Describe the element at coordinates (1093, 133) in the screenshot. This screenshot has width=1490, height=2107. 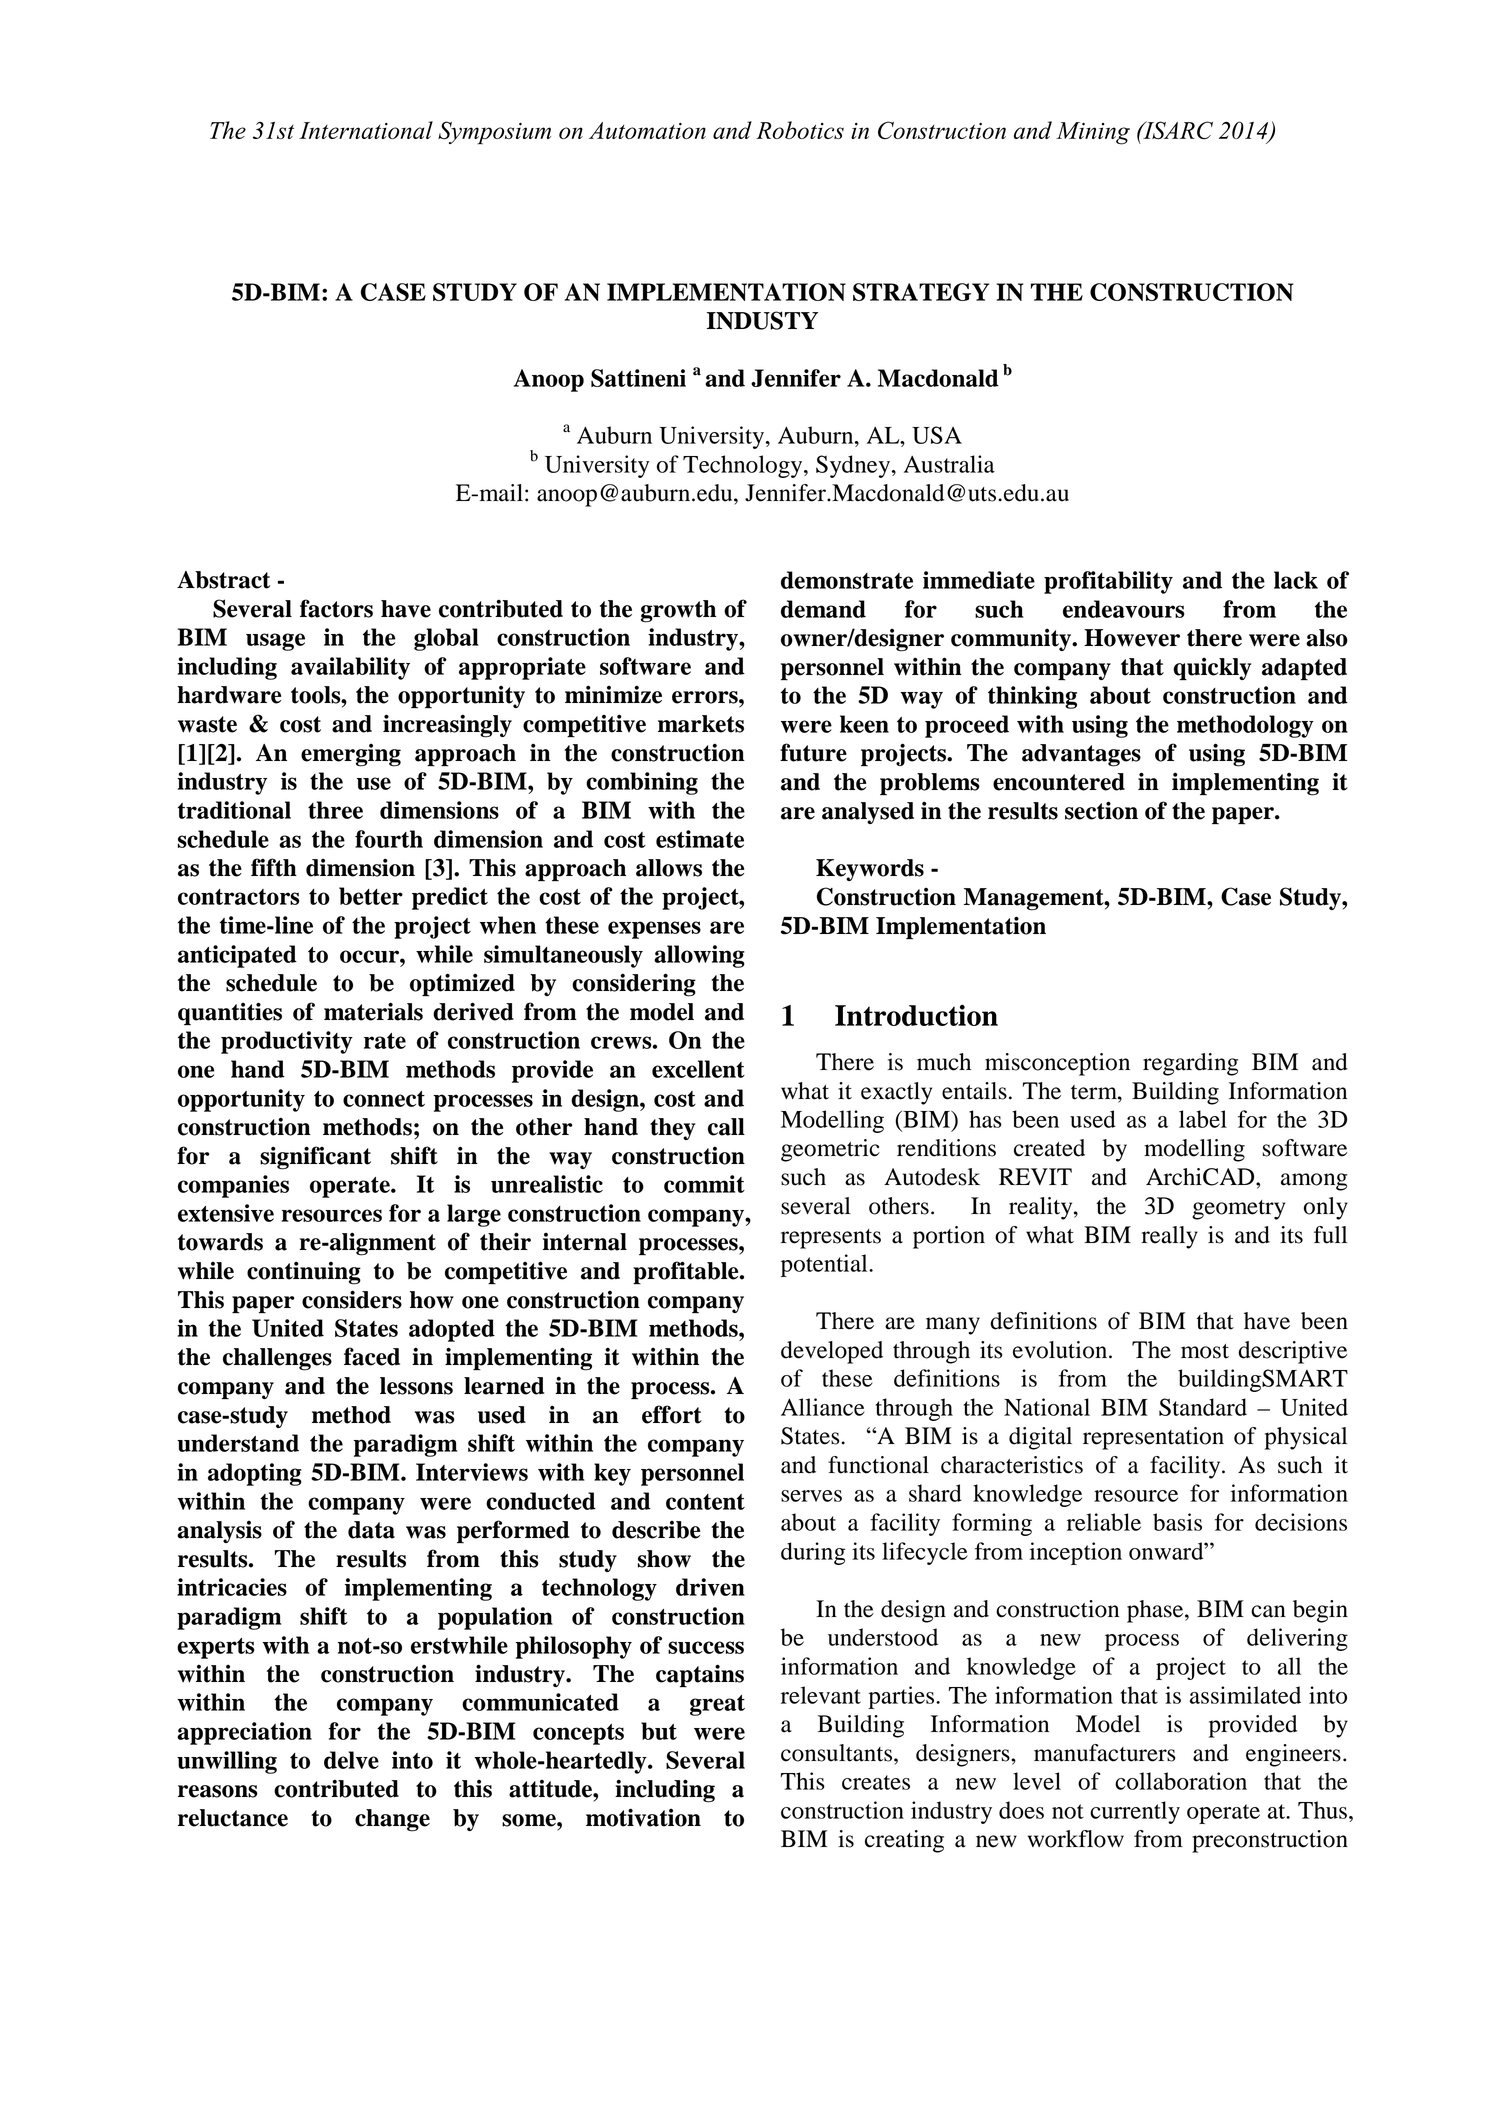
I see `Mining` at that location.
